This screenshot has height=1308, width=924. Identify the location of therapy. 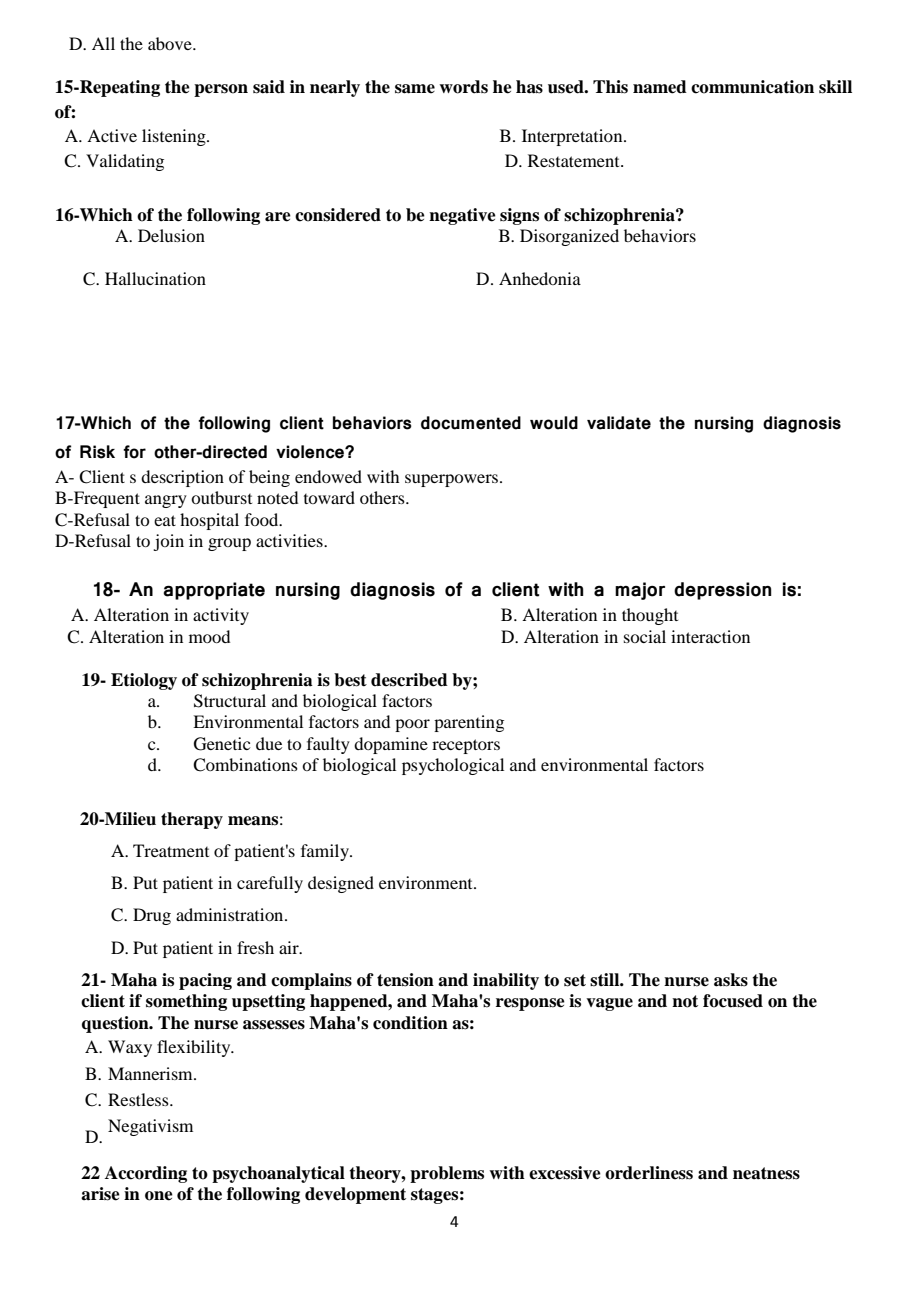
(192, 820).
